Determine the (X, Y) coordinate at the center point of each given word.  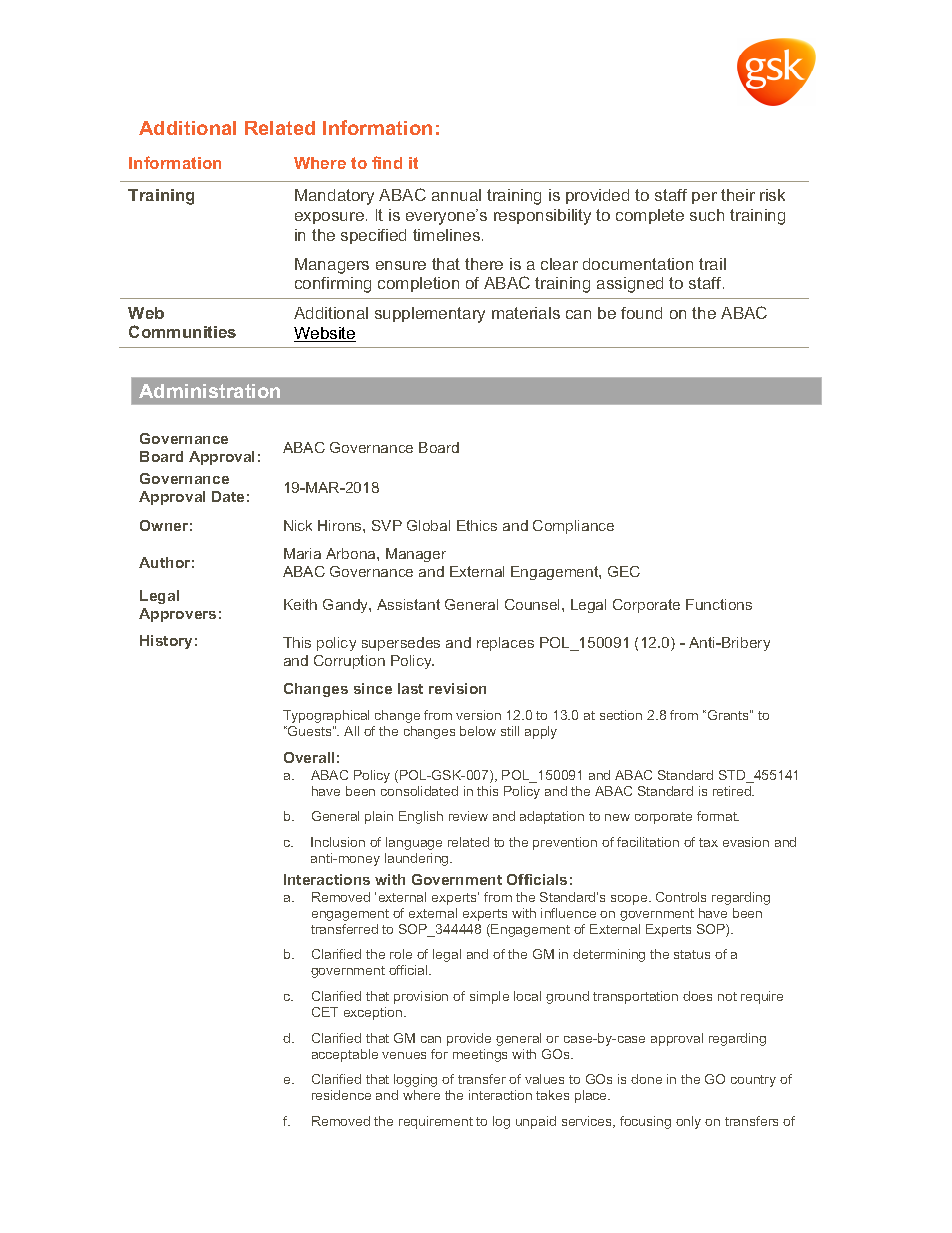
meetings (480, 1055)
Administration (209, 391)
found (641, 313)
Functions (719, 604)
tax (708, 842)
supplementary (430, 315)
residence (341, 1095)
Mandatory (334, 197)
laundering (418, 859)
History (166, 642)
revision (457, 688)
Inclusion (338, 842)
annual (456, 195)
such (707, 215)
